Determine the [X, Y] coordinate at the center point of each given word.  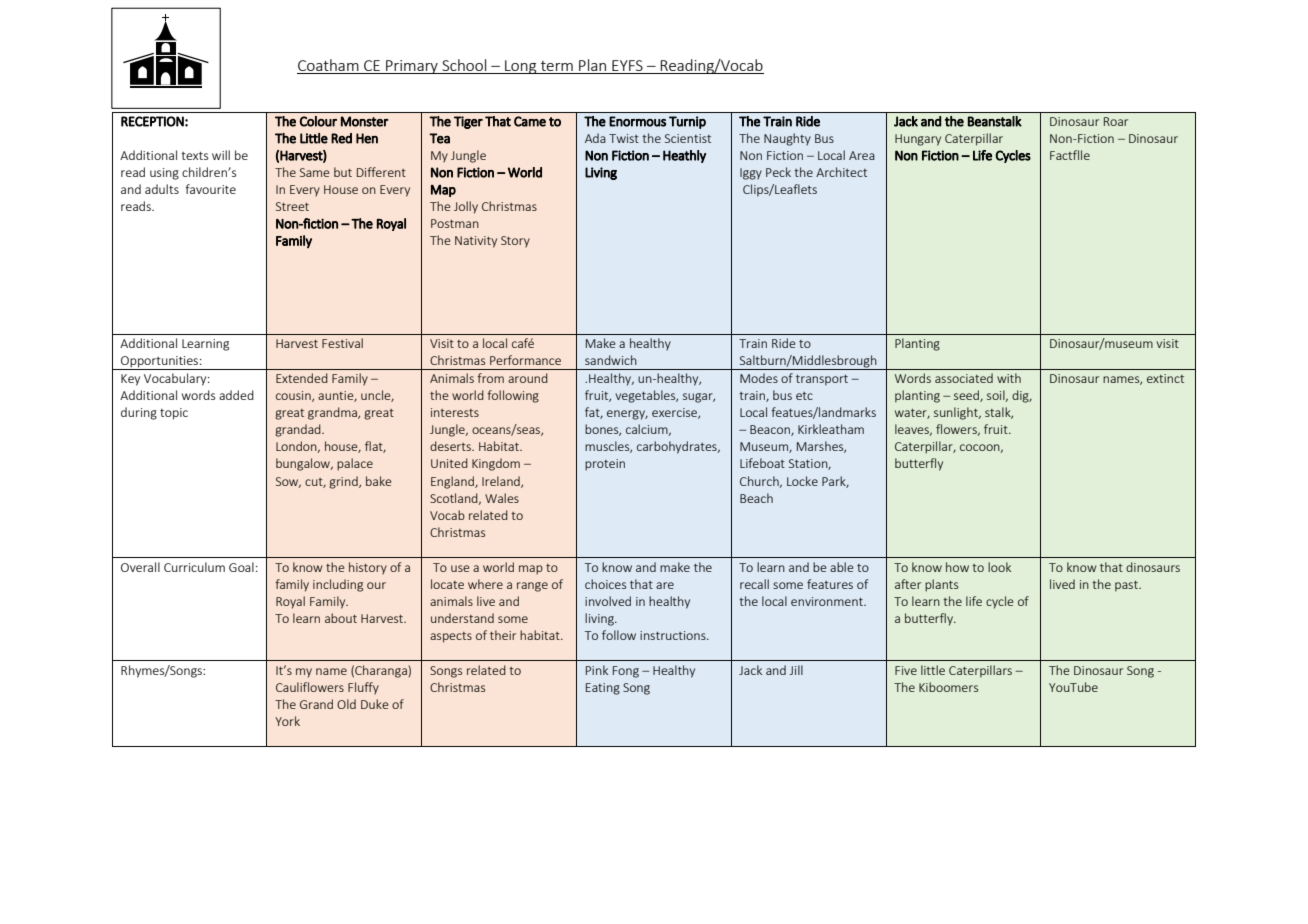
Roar [1116, 121]
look [999, 567]
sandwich [611, 360]
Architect [841, 172]
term [557, 67]
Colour [318, 121]
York [287, 721]
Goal [241, 567]
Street [292, 206]
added [236, 395]
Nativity [476, 242]
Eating [603, 689]
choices [605, 584]
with [1009, 378]
